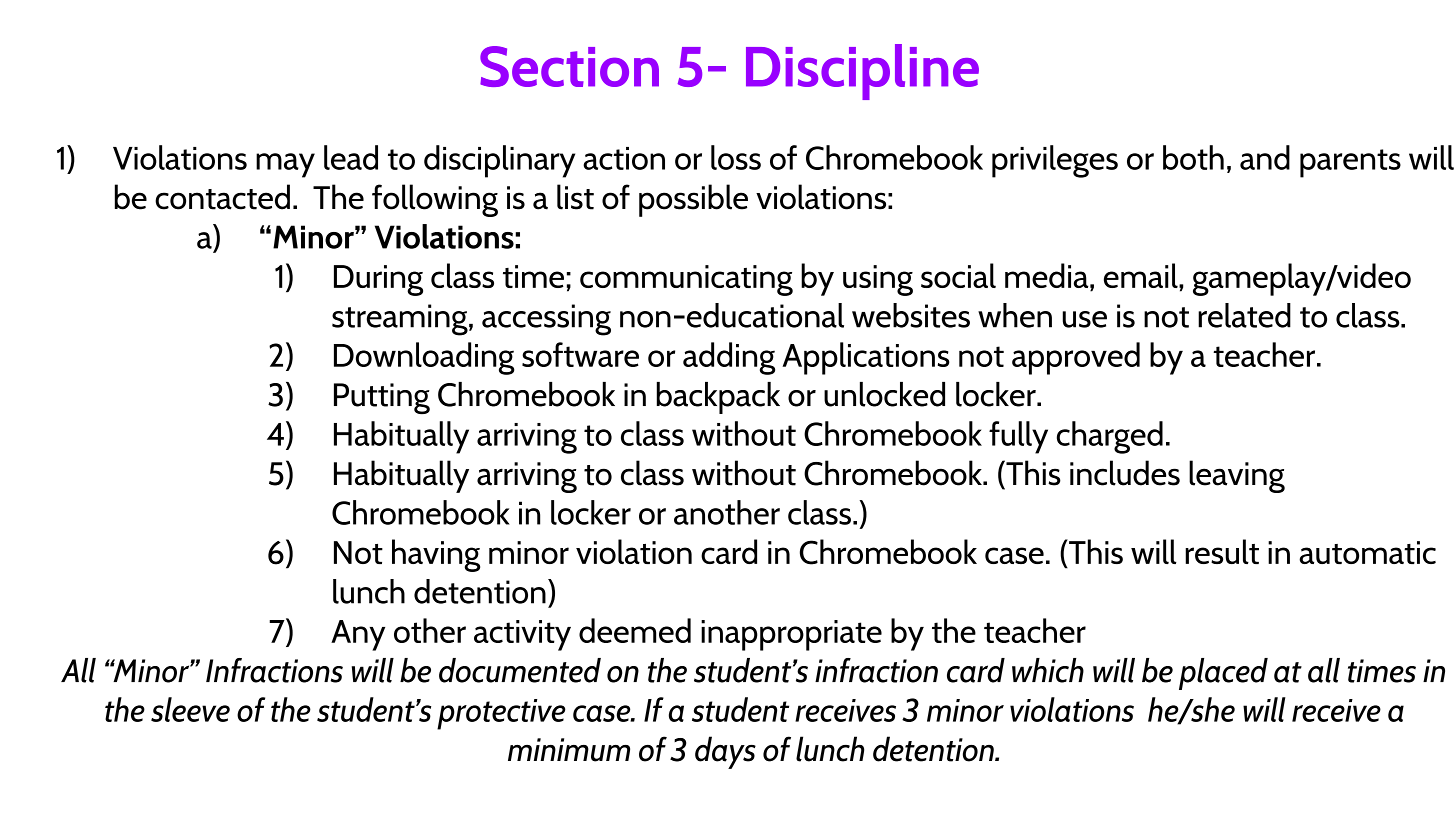  I want to click on Section, so click(569, 66).
